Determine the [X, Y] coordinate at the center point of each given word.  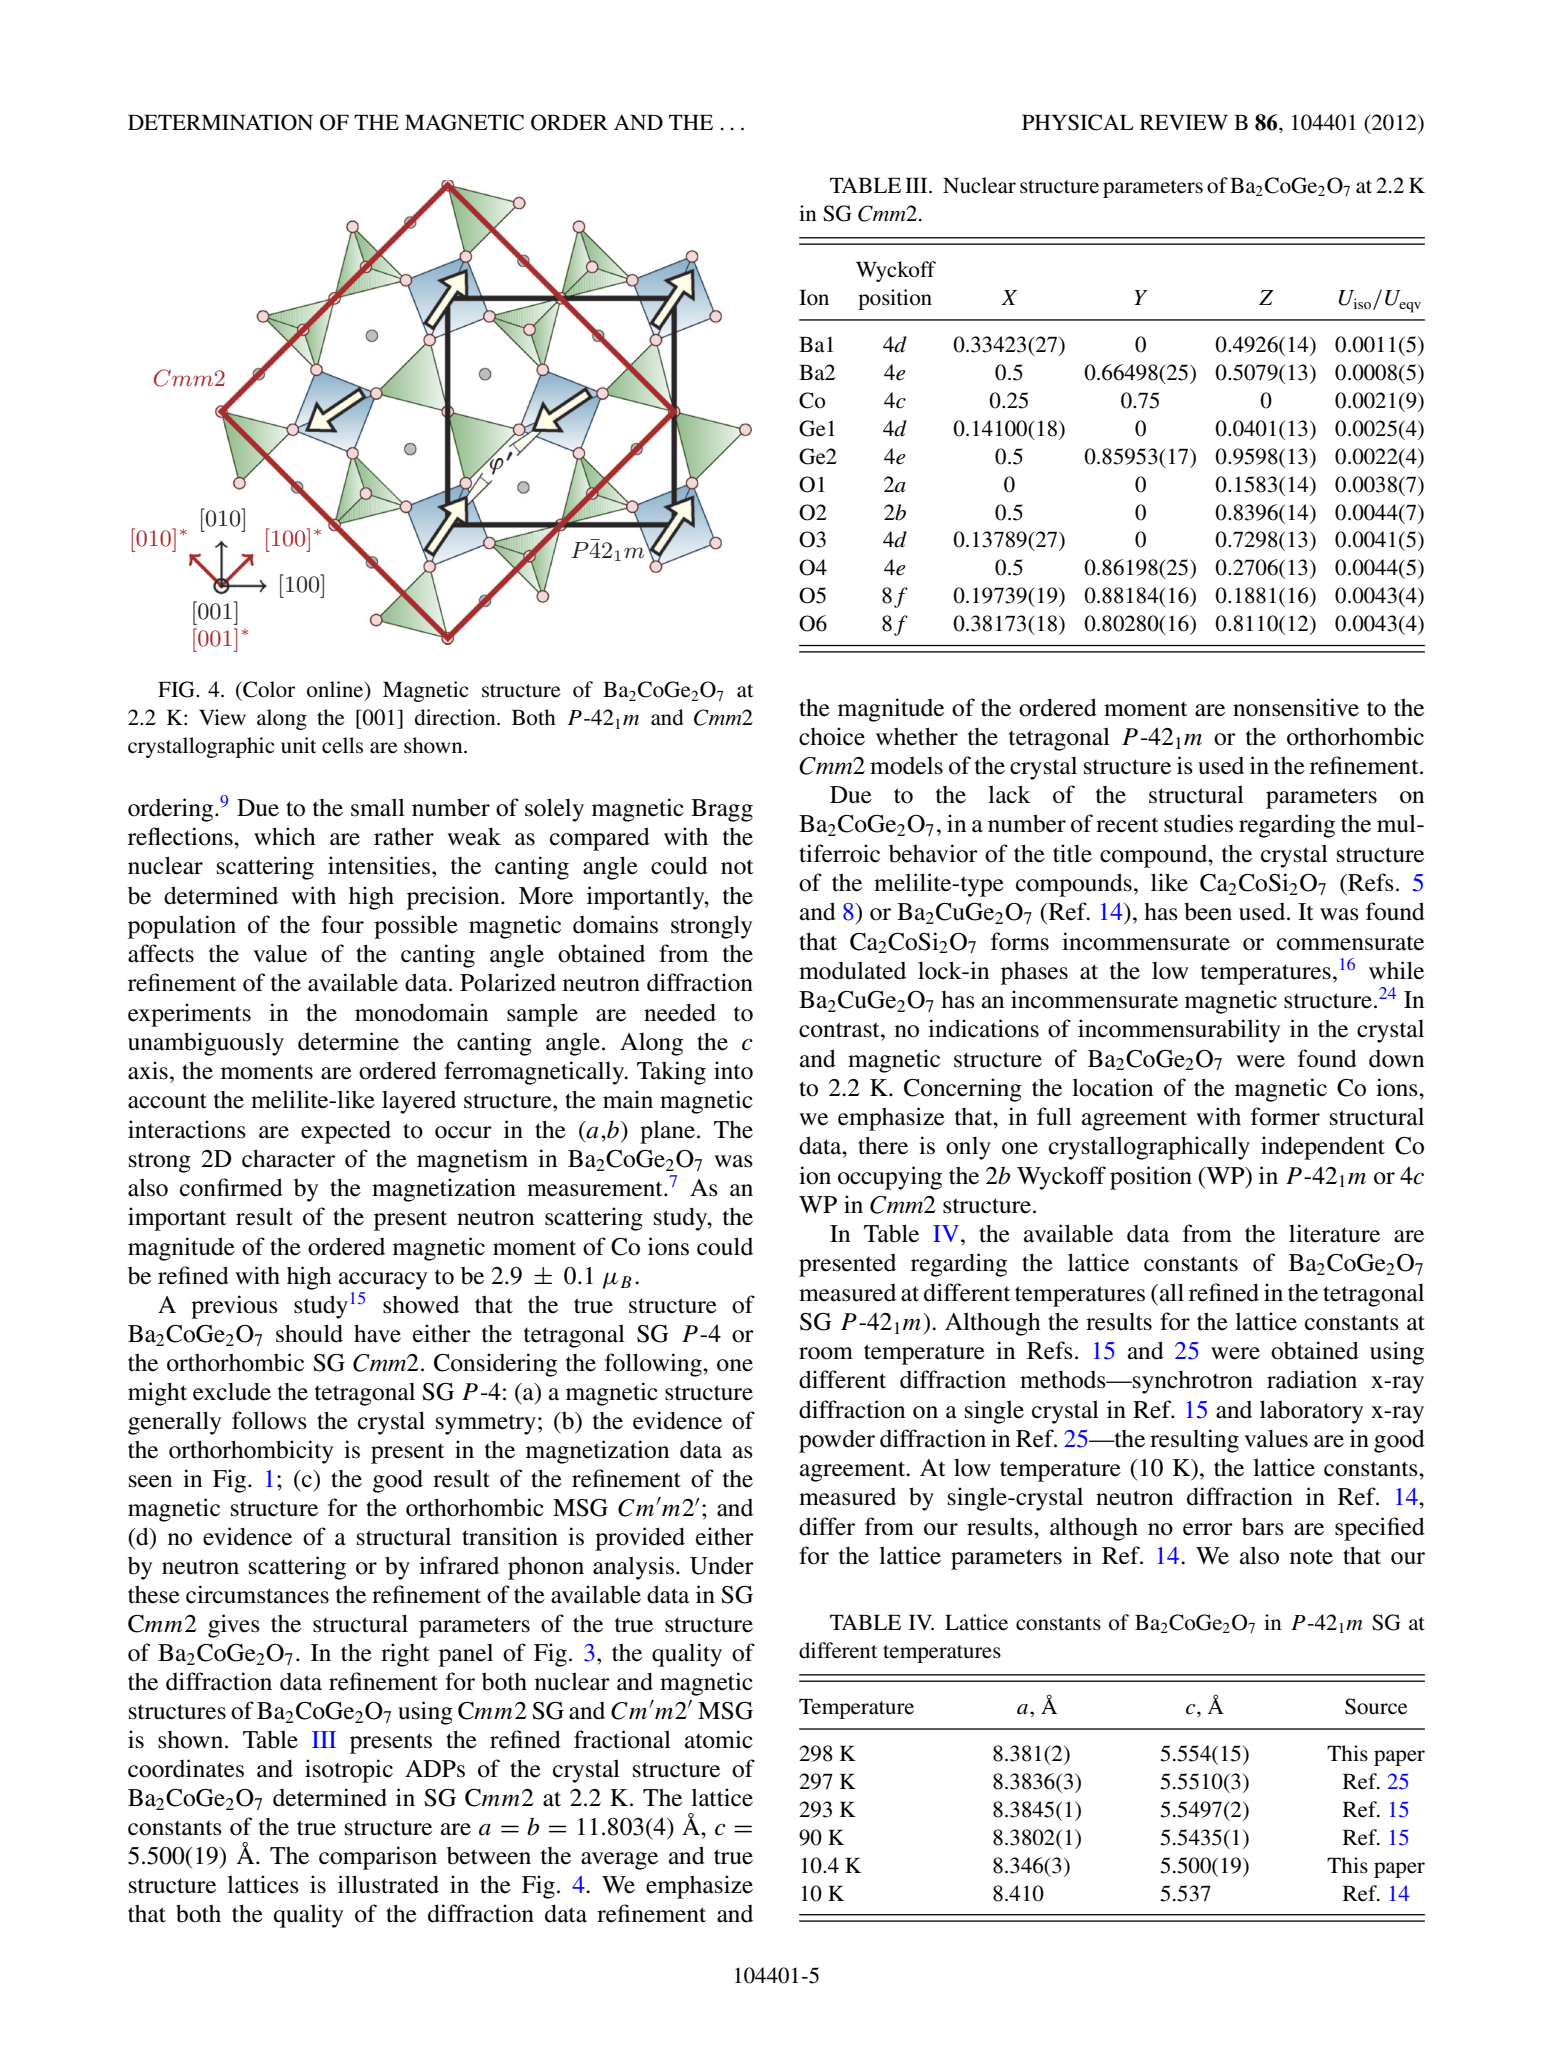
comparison [378, 1858]
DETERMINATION [220, 122]
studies [1198, 823]
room [826, 1353]
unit [298, 745]
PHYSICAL [1078, 122]
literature [1334, 1233]
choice [832, 736]
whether [917, 736]
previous [234, 1307]
